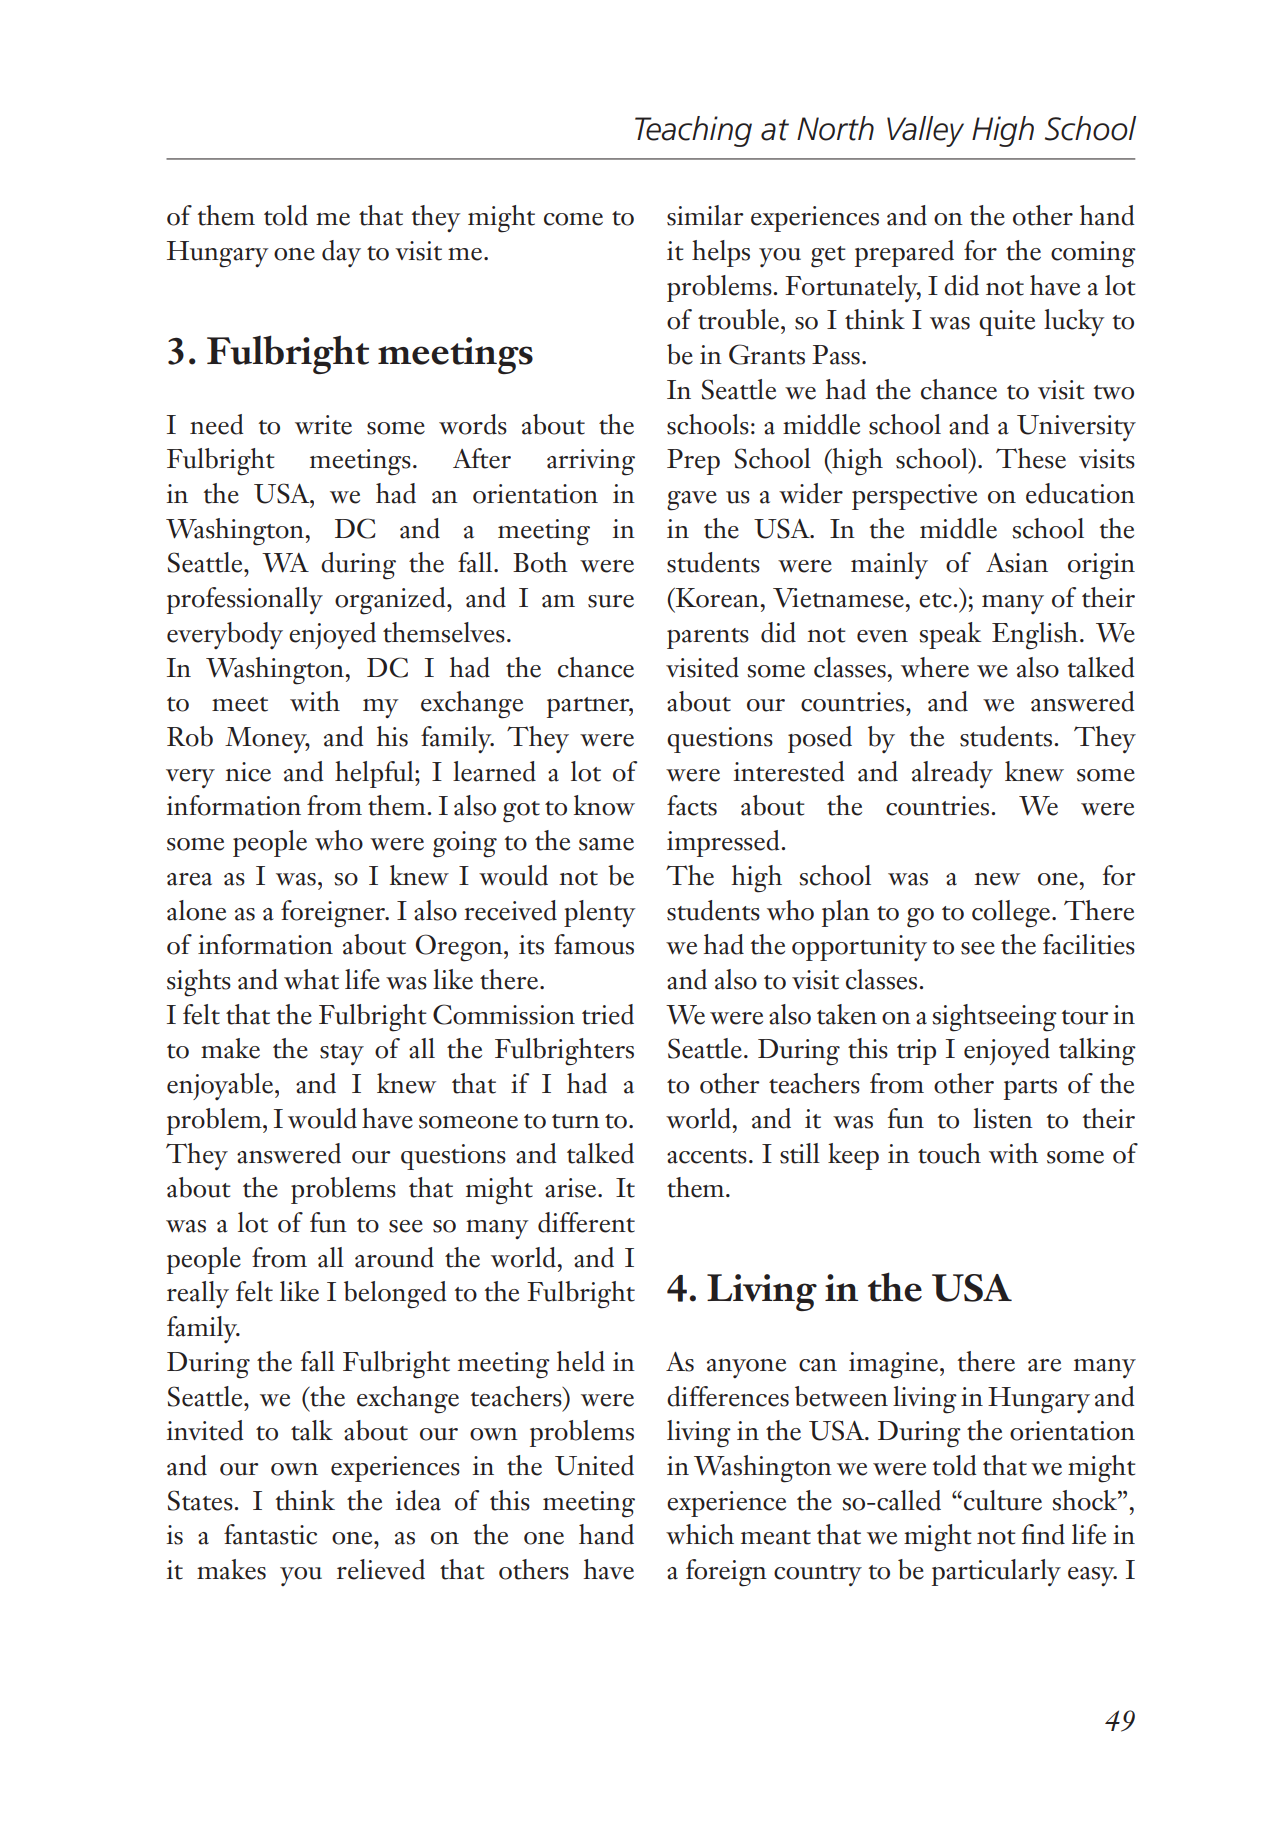  What do you see at coordinates (700, 1534) in the screenshot?
I see `which` at bounding box center [700, 1534].
